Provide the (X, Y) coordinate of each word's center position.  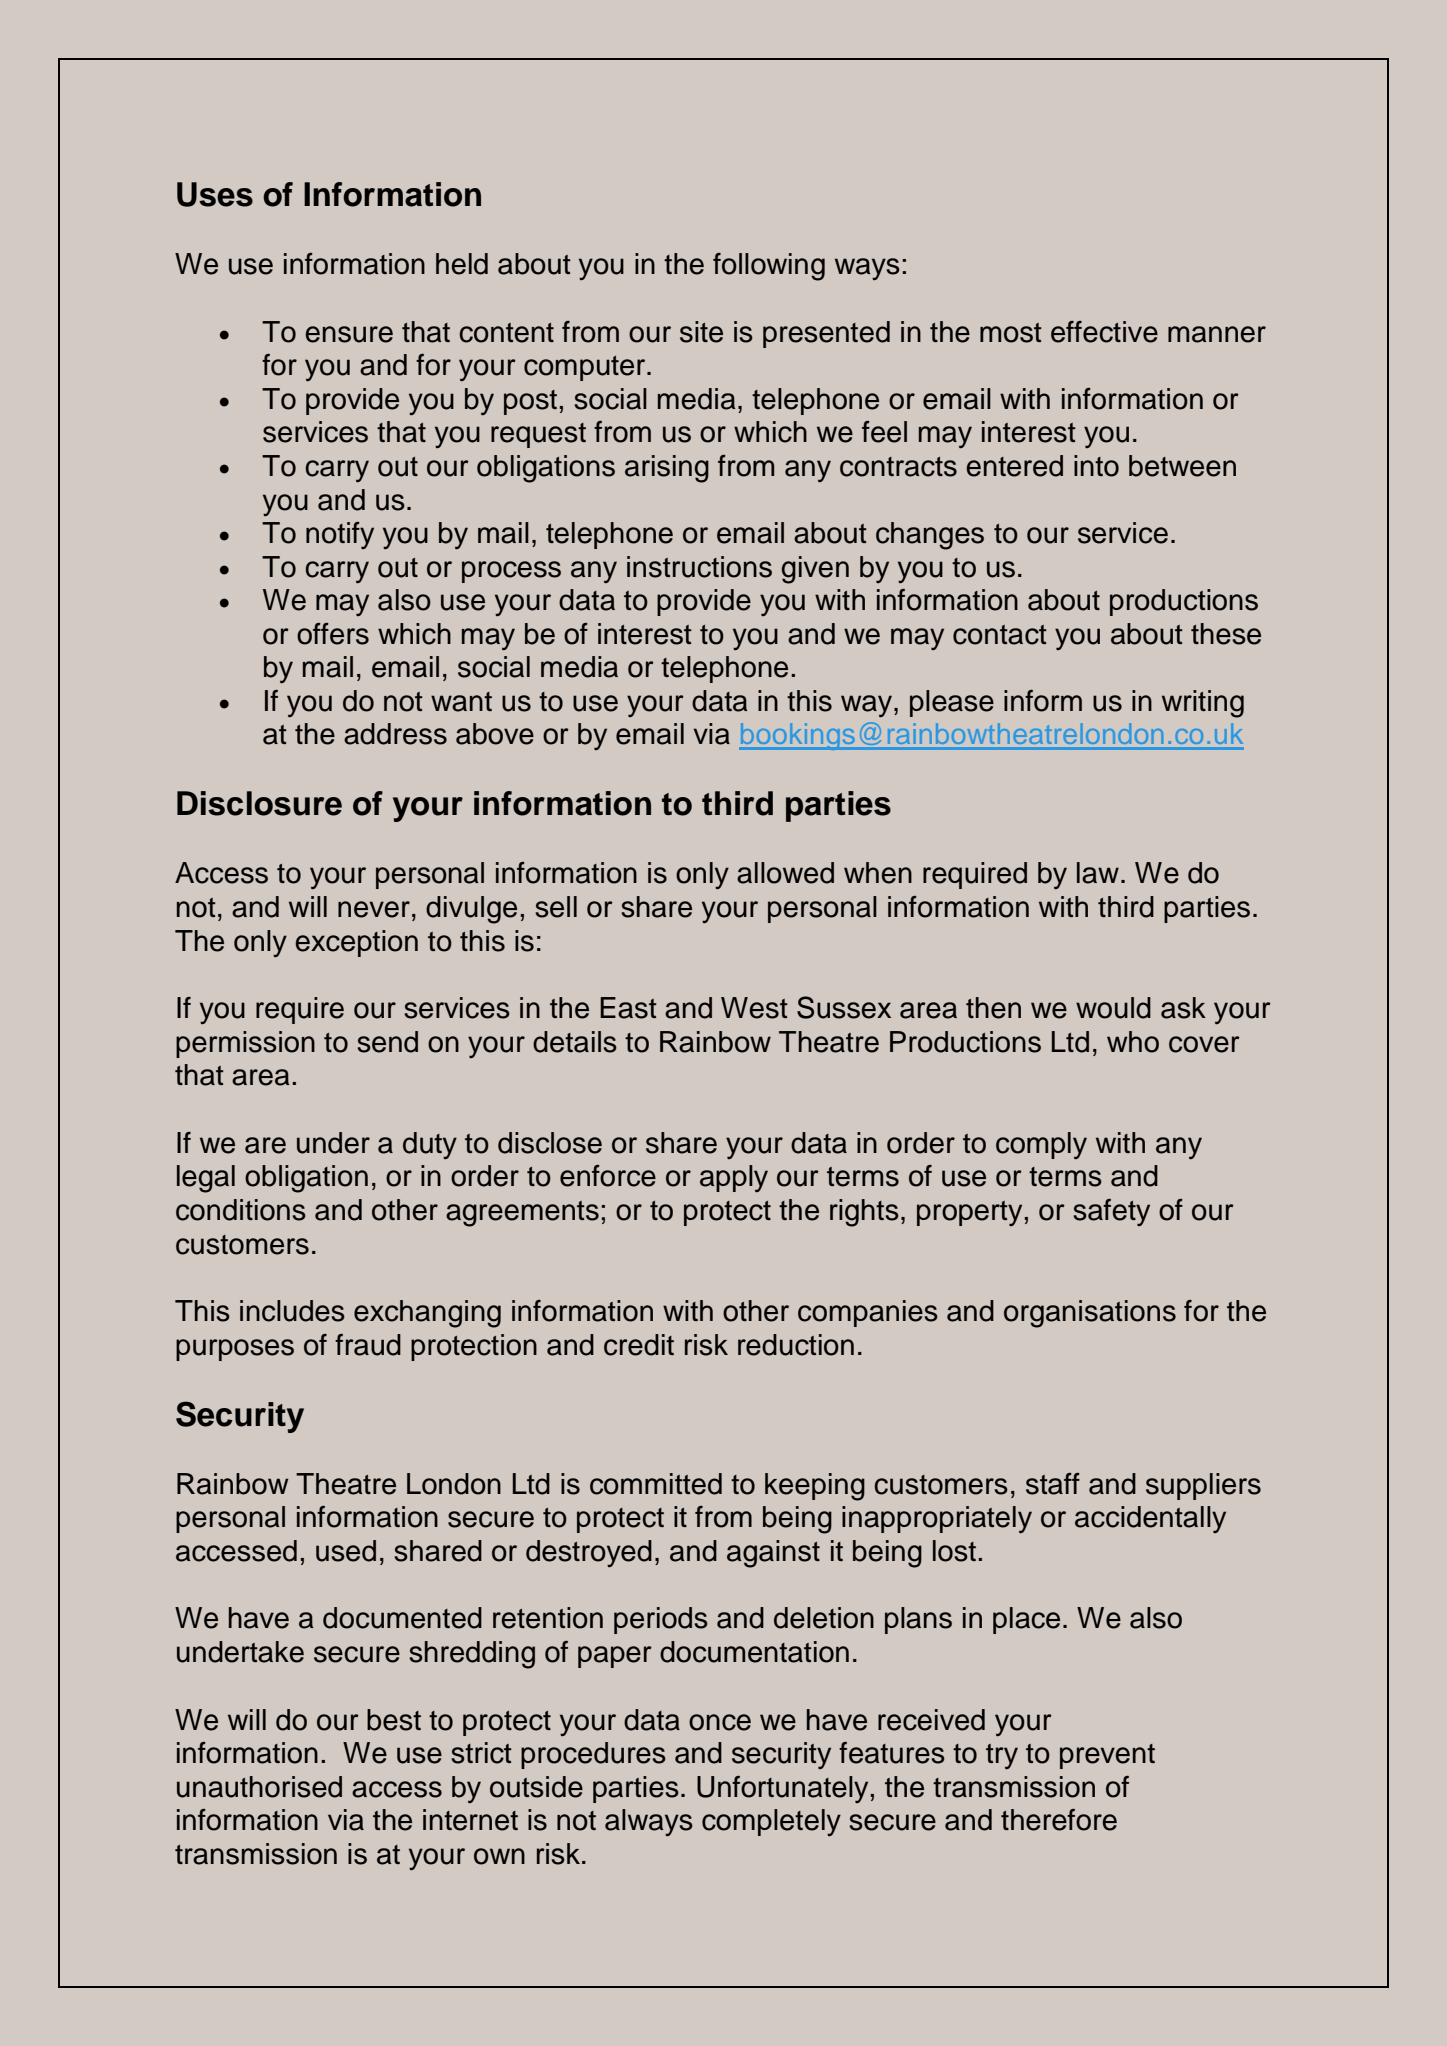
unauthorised (259, 1787)
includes (292, 1311)
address (395, 734)
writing (1203, 704)
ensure (349, 334)
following (769, 267)
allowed (785, 873)
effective (1104, 332)
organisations (1090, 1314)
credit (639, 1345)
